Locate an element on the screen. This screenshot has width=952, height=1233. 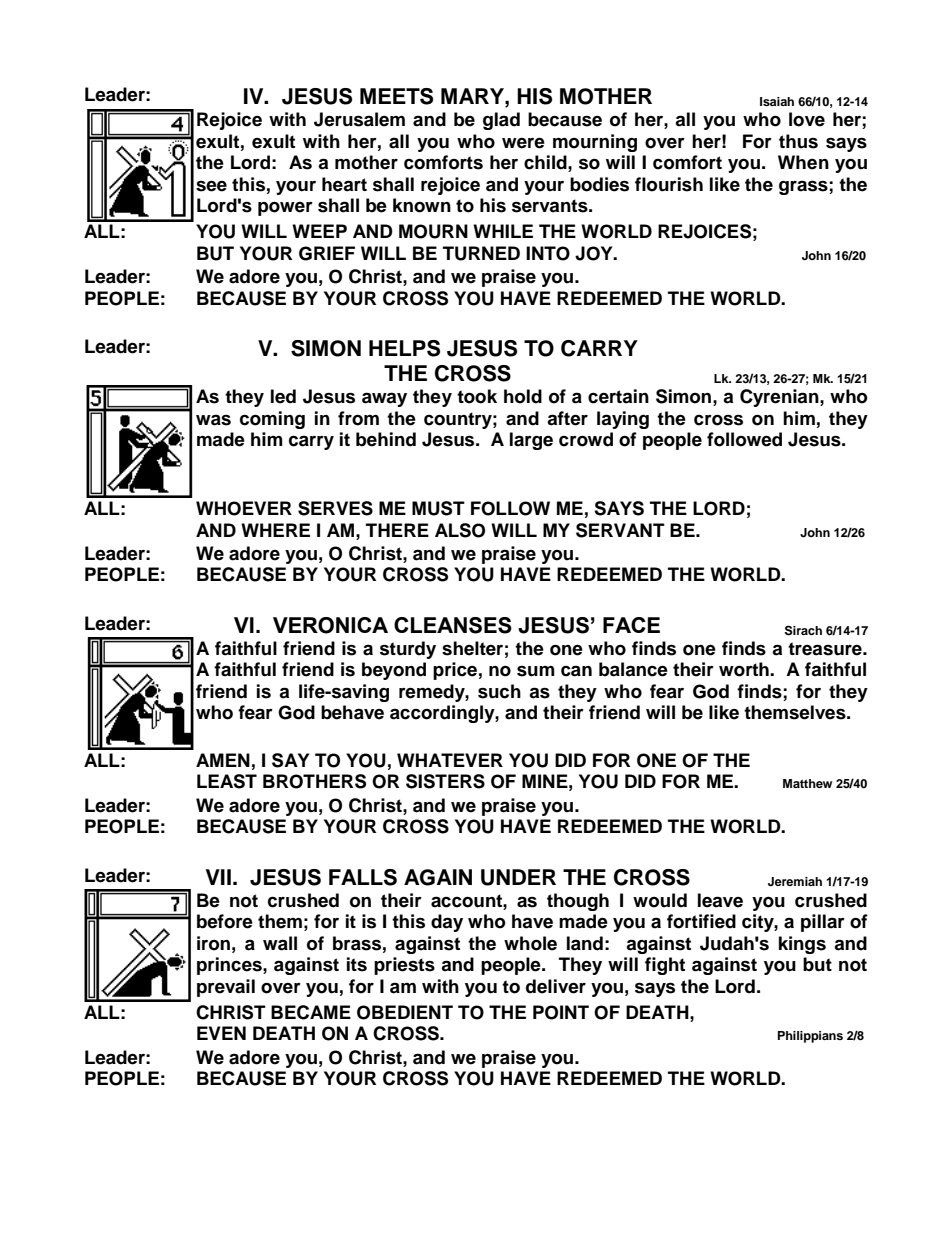
ALSO is located at coordinates (460, 530).
